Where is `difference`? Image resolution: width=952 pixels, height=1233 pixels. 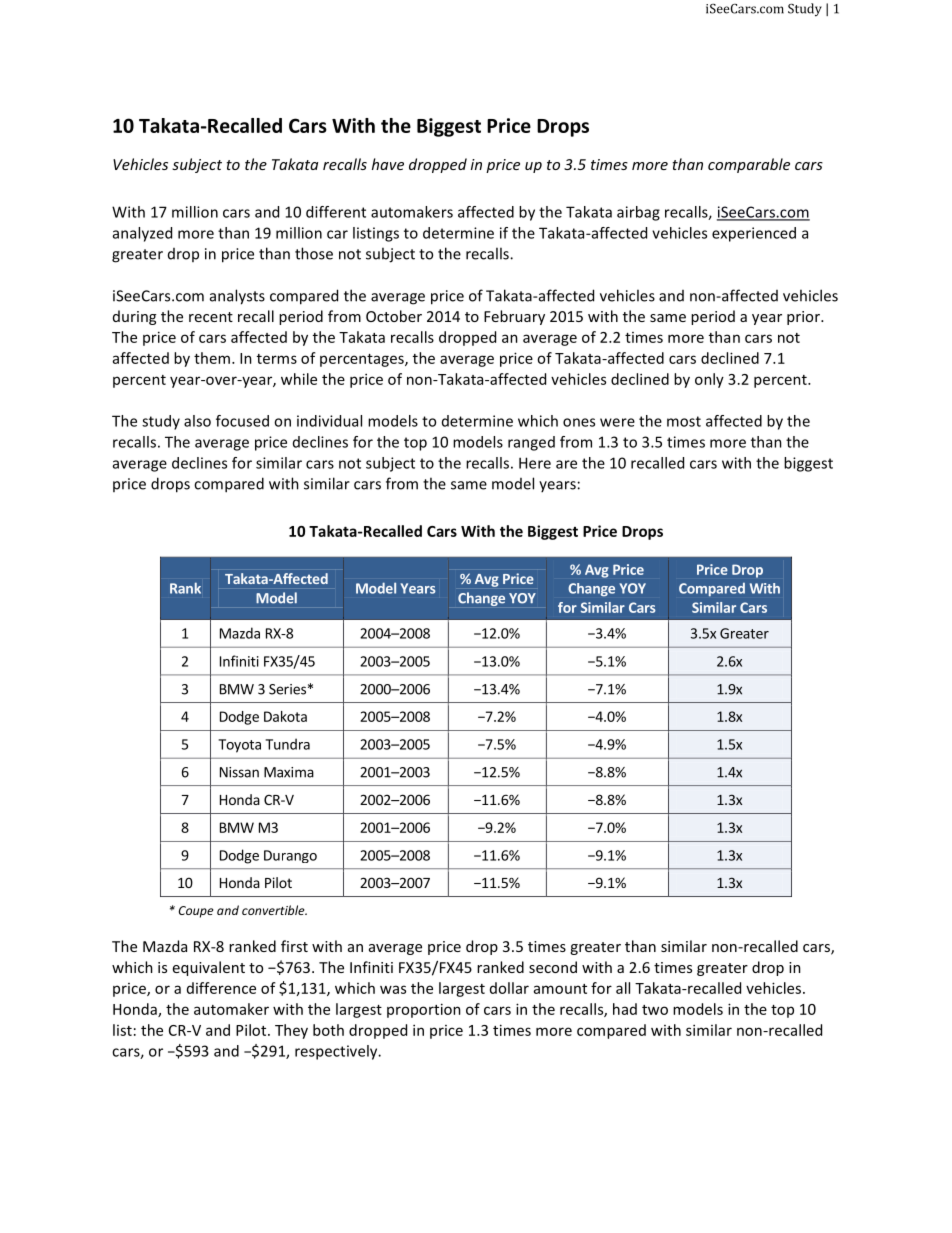 difference is located at coordinates (221, 988).
